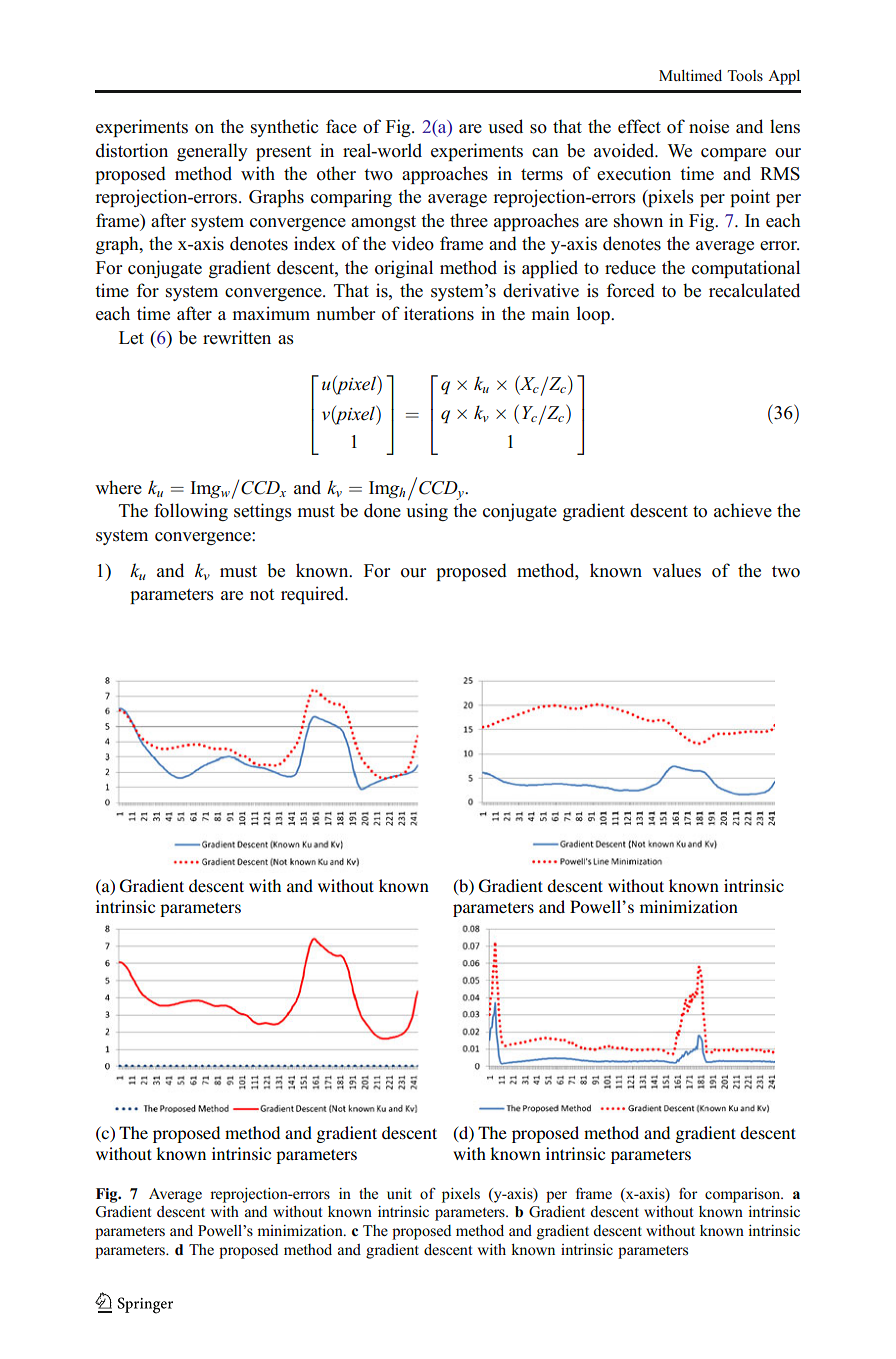 This screenshot has width=896, height=1359. Describe the element at coordinates (427, 512) in the screenshot. I see `using` at that location.
